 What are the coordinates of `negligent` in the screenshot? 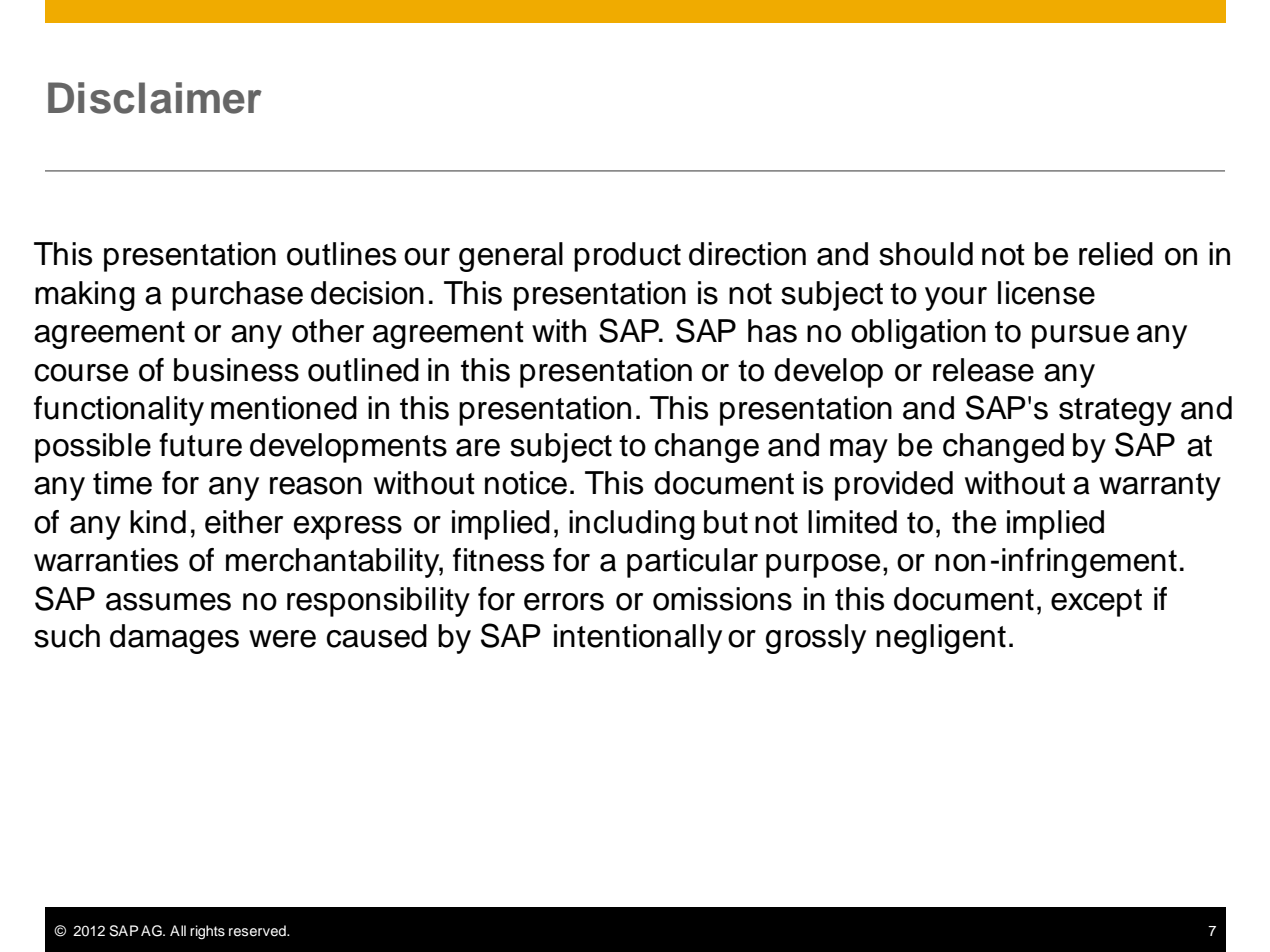 It's located at (941, 639).
